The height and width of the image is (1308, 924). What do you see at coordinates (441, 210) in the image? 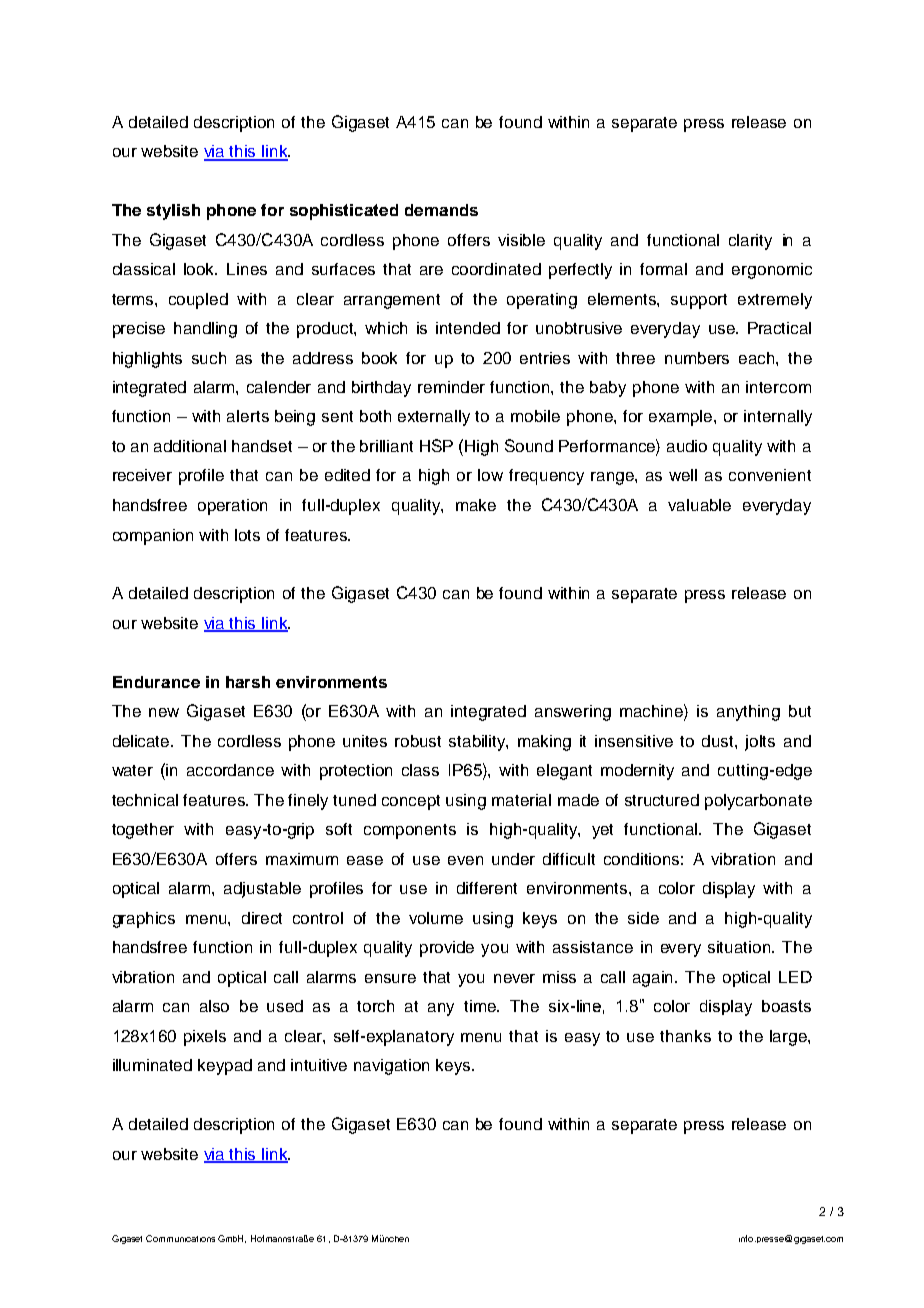
I see `demands` at bounding box center [441, 210].
